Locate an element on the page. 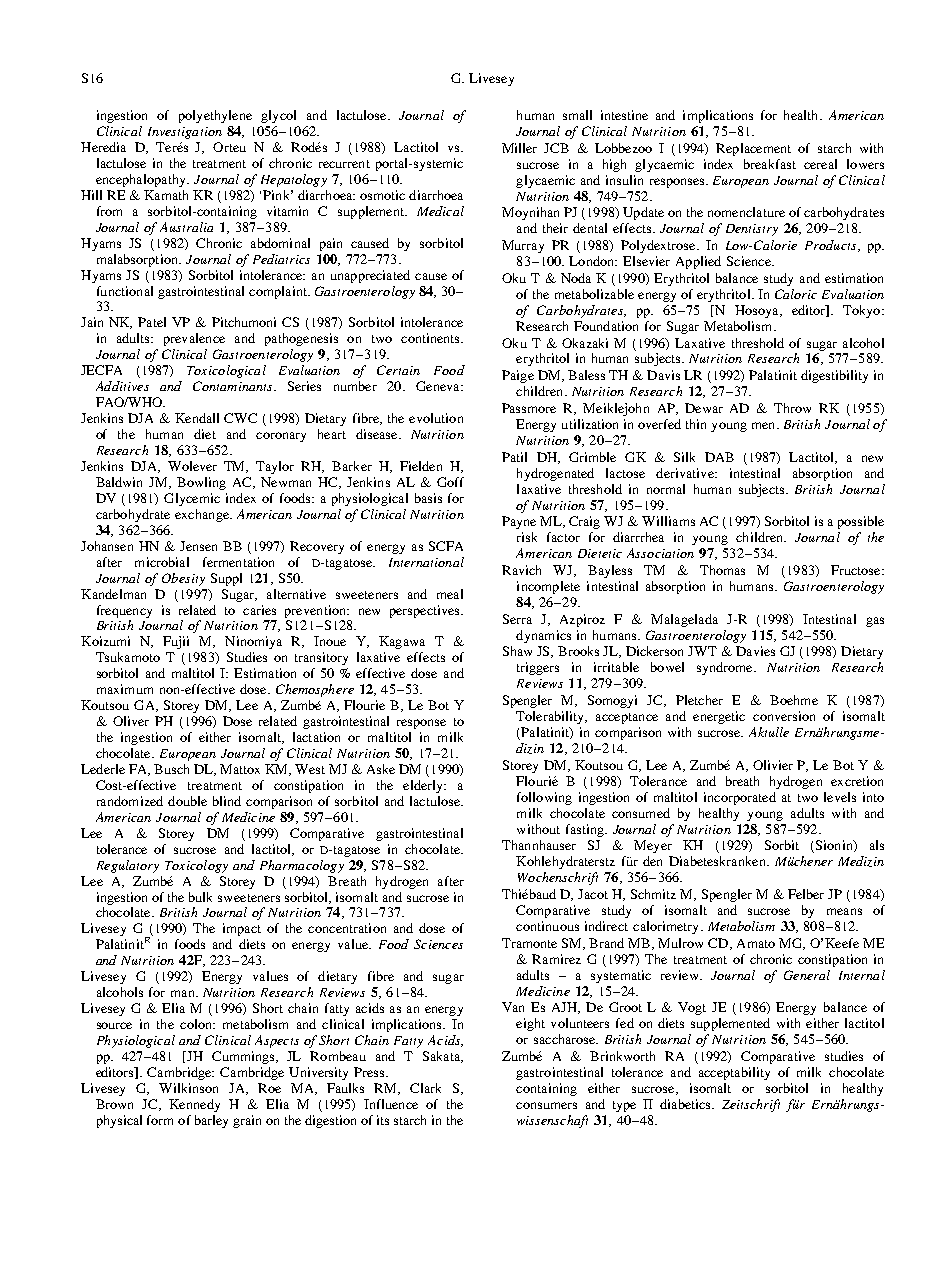 This page has height=1271, width=952. Clark is located at coordinates (425, 1088).
